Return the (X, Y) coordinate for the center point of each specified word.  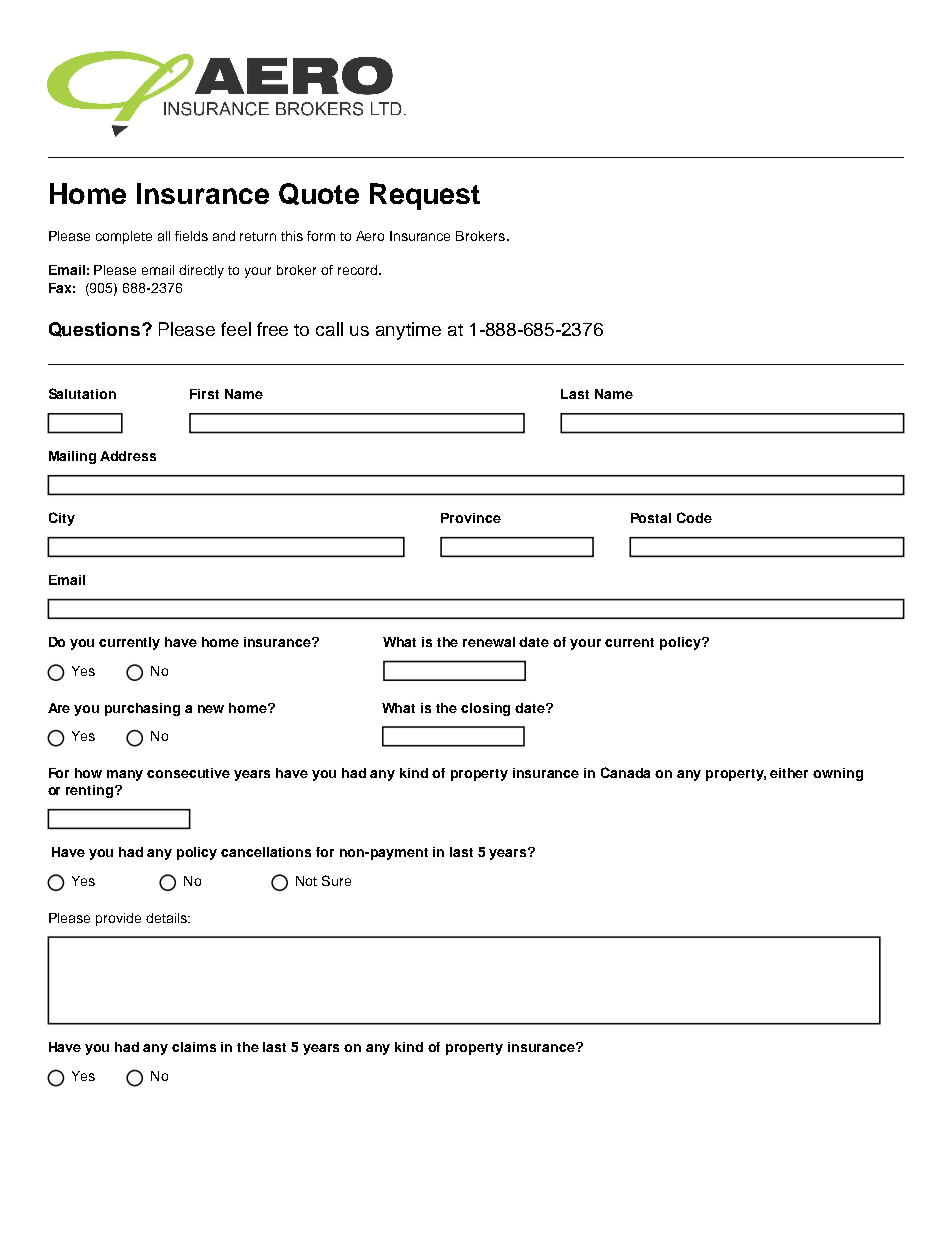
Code (694, 517)
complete (124, 237)
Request (425, 196)
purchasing (142, 709)
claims (194, 1047)
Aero (370, 236)
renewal (489, 642)
